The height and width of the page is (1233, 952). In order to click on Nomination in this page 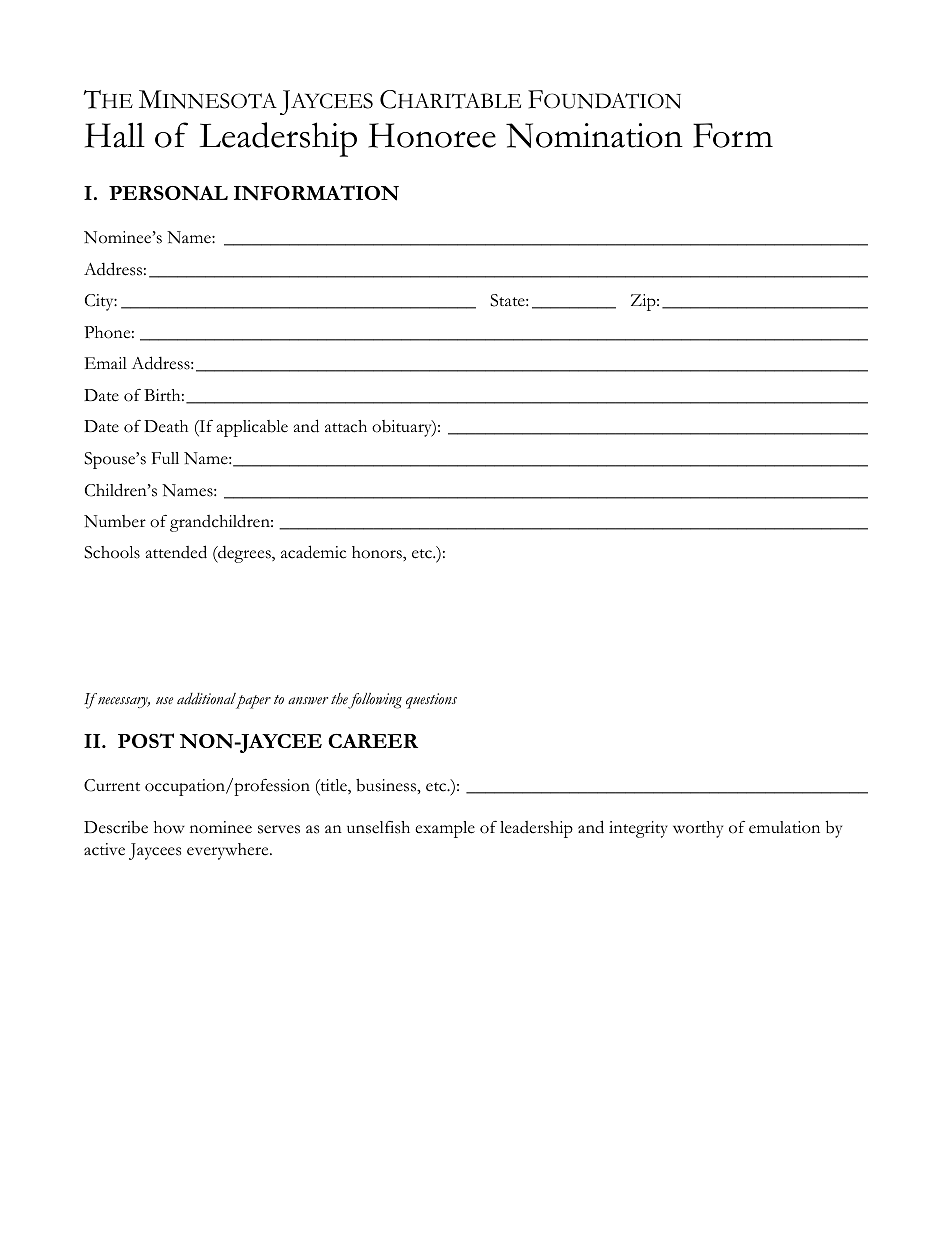, I will do `click(594, 135)`.
